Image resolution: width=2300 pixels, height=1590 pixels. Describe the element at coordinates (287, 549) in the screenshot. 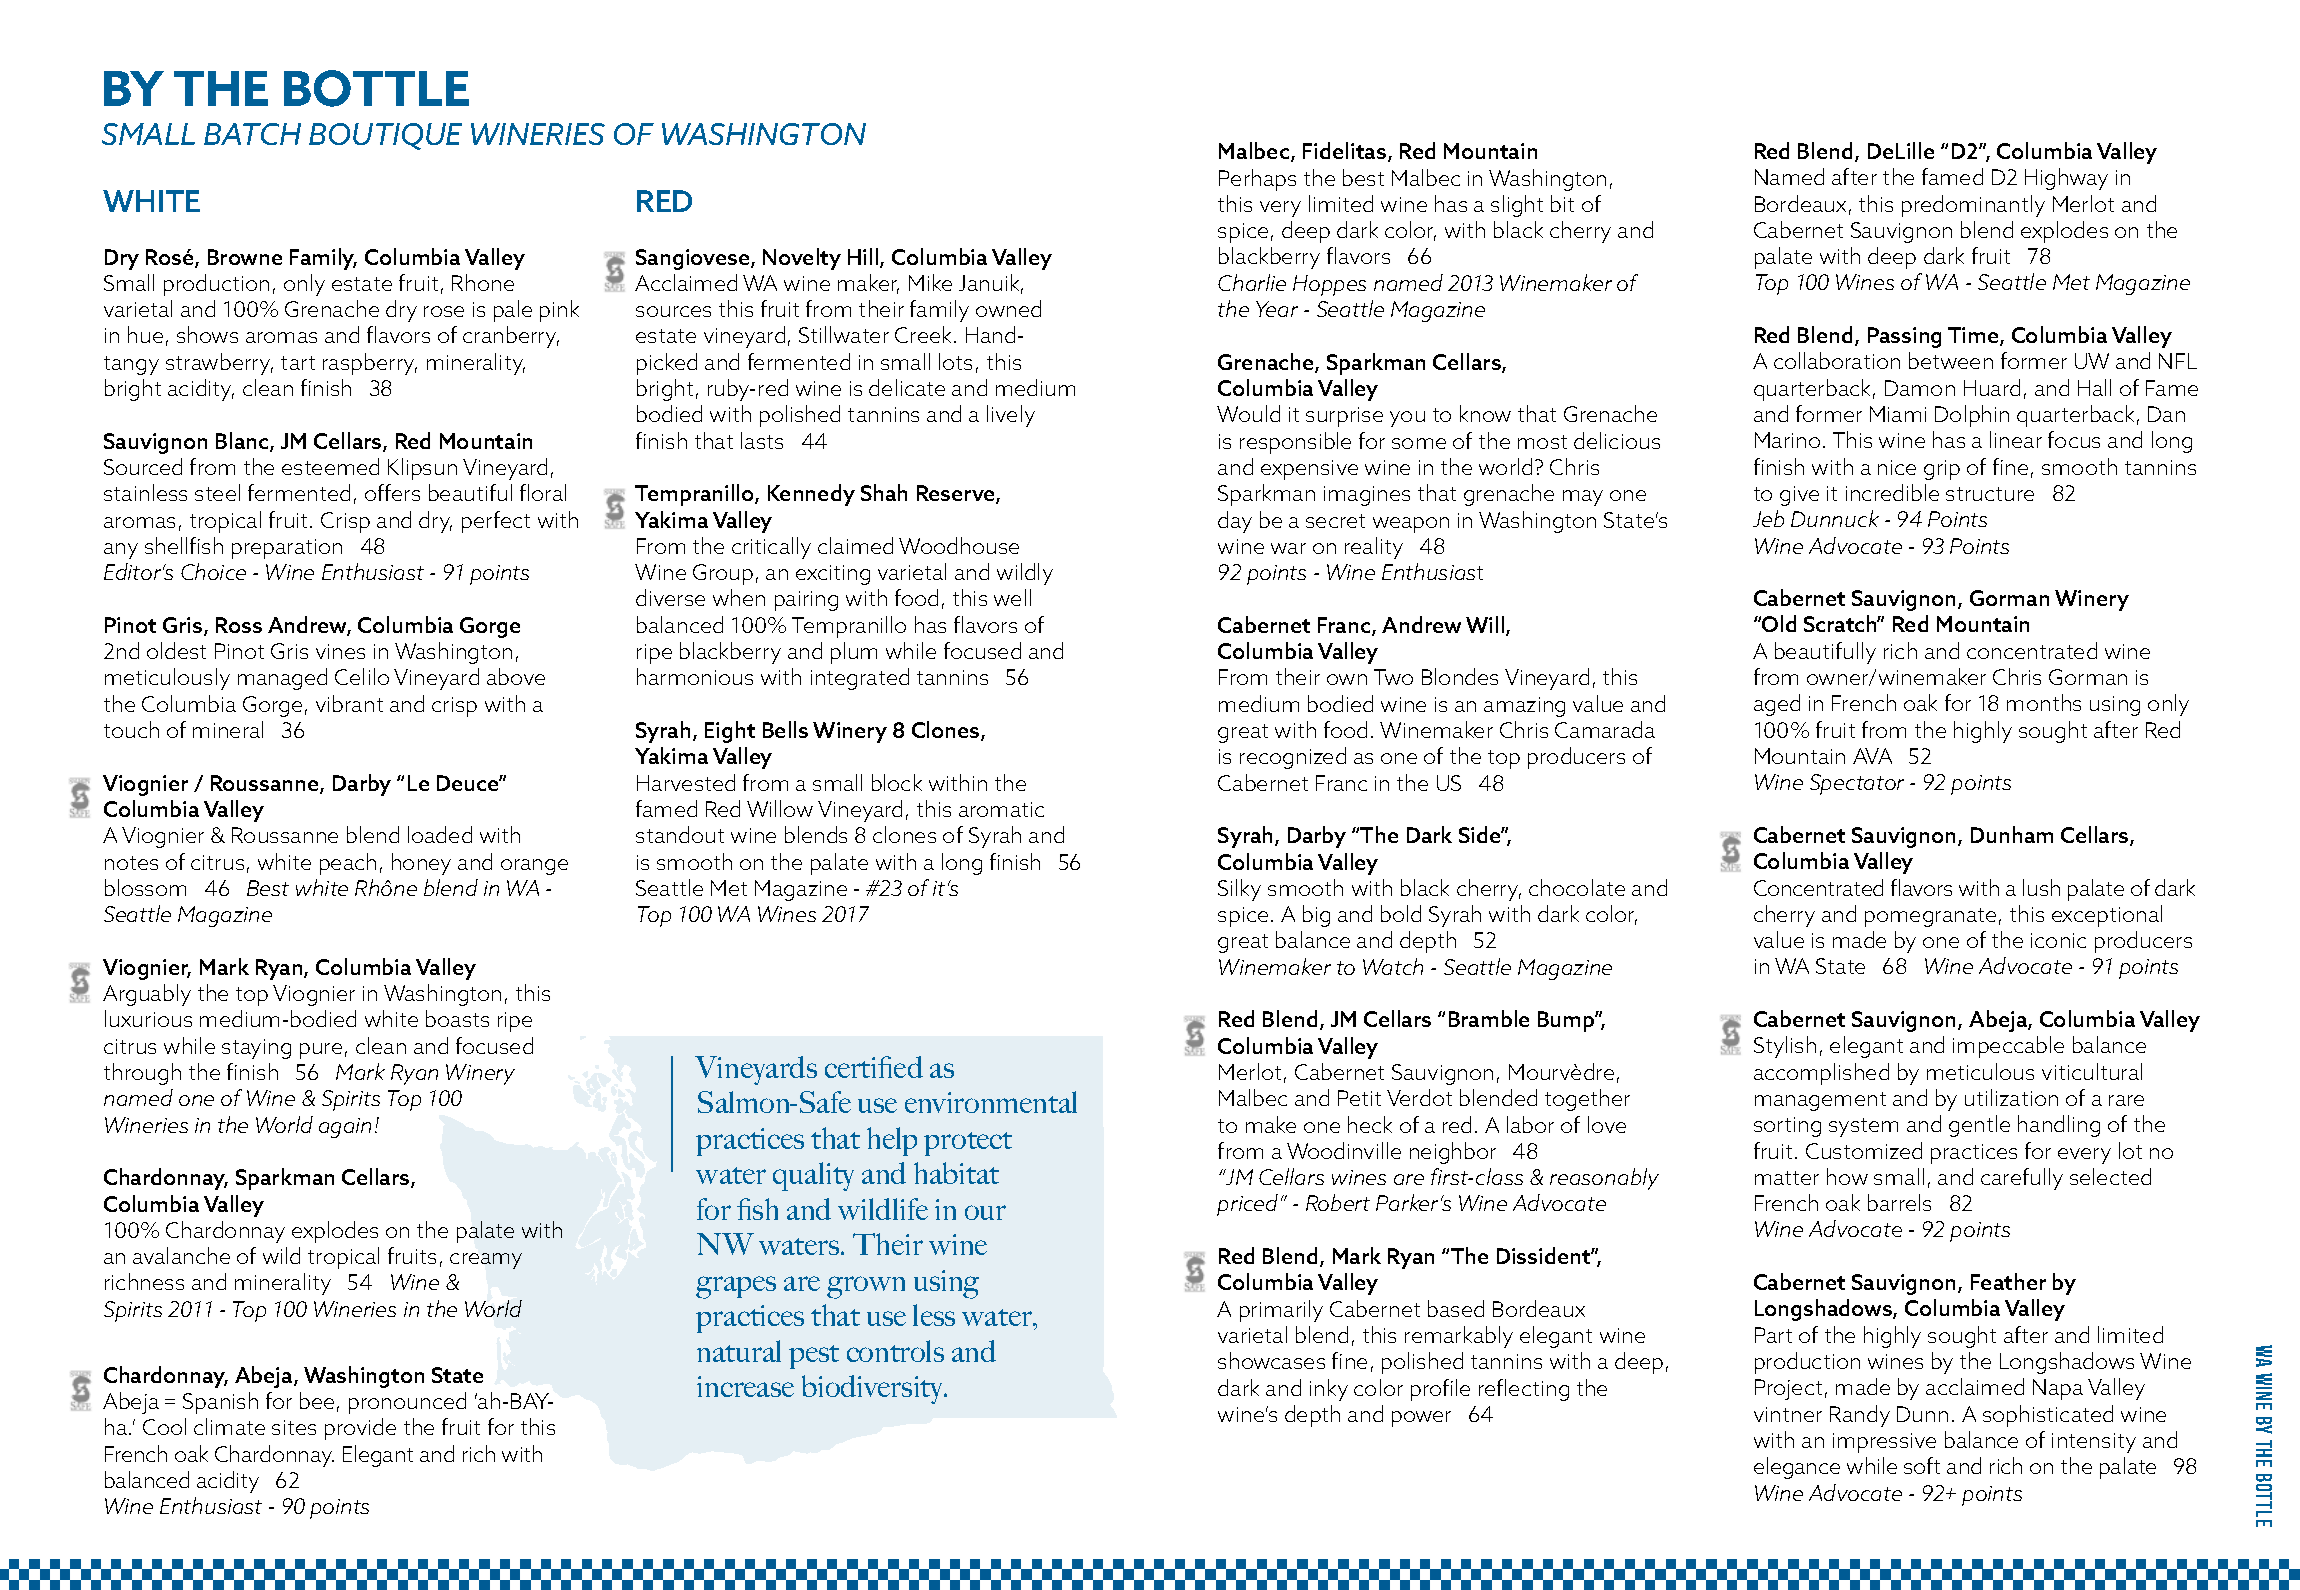

I see `preparation` at that location.
